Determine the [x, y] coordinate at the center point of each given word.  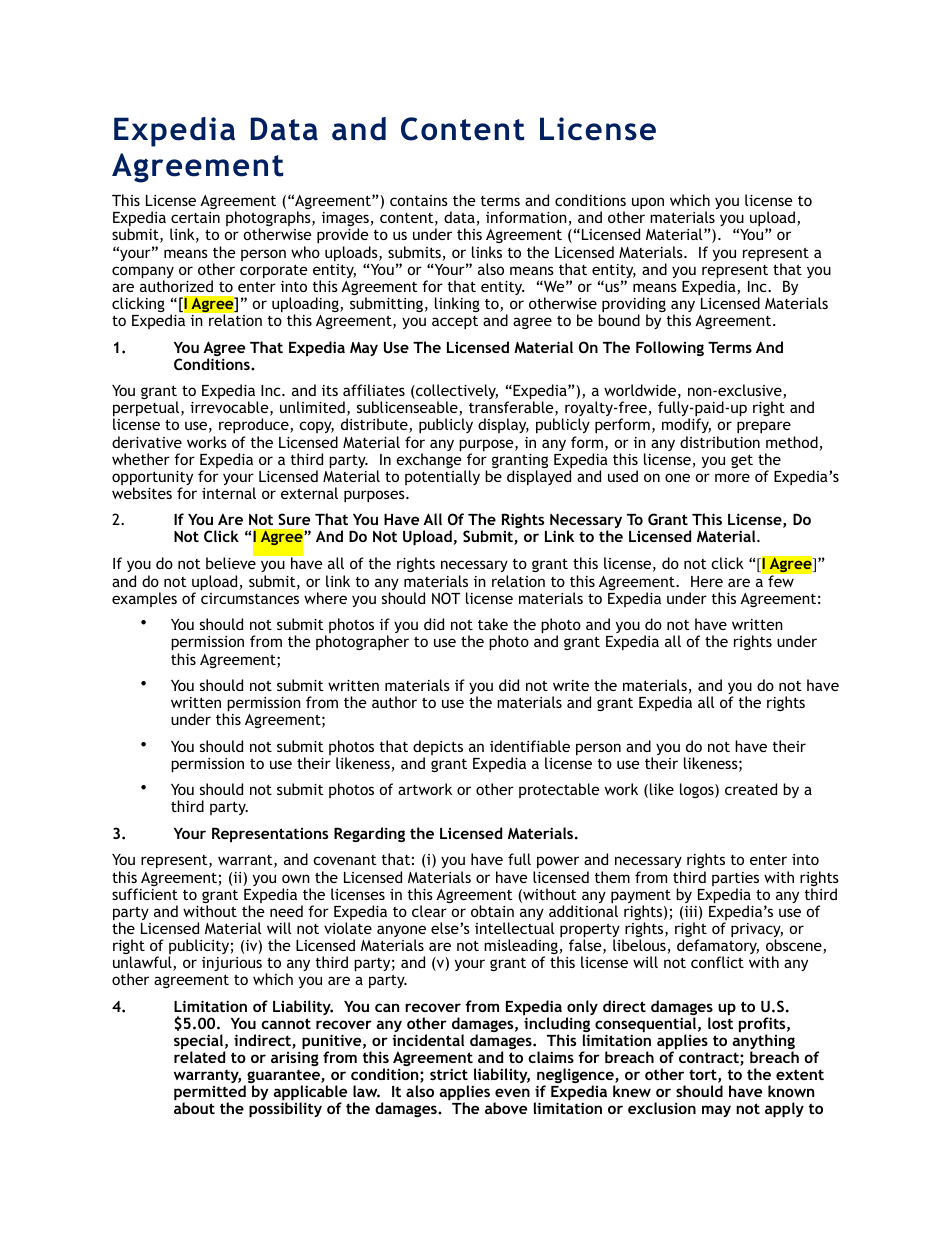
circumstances [250, 598]
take [493, 624]
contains [419, 200]
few [781, 581]
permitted [210, 1094]
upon [648, 203]
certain [195, 217]
